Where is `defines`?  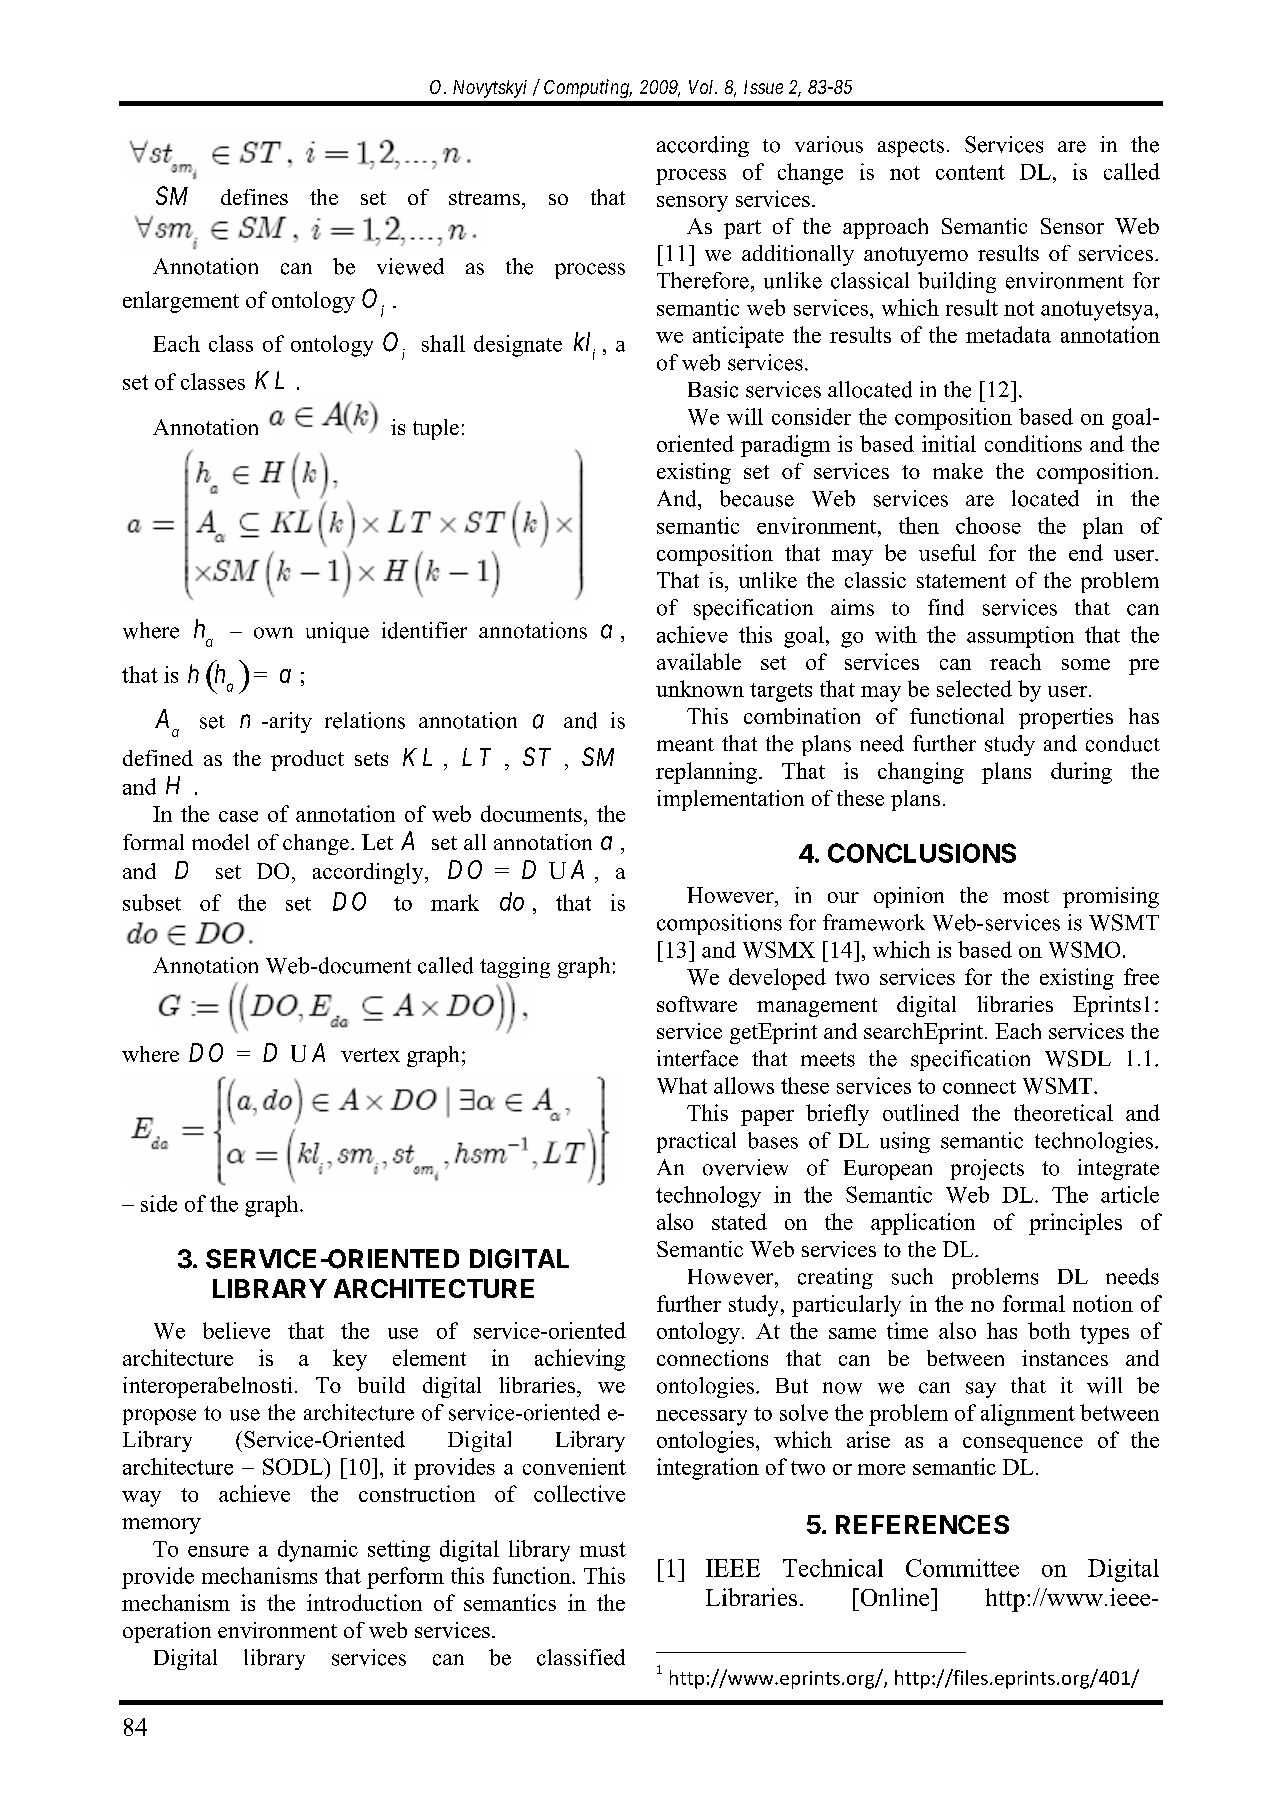 defines is located at coordinates (254, 197).
